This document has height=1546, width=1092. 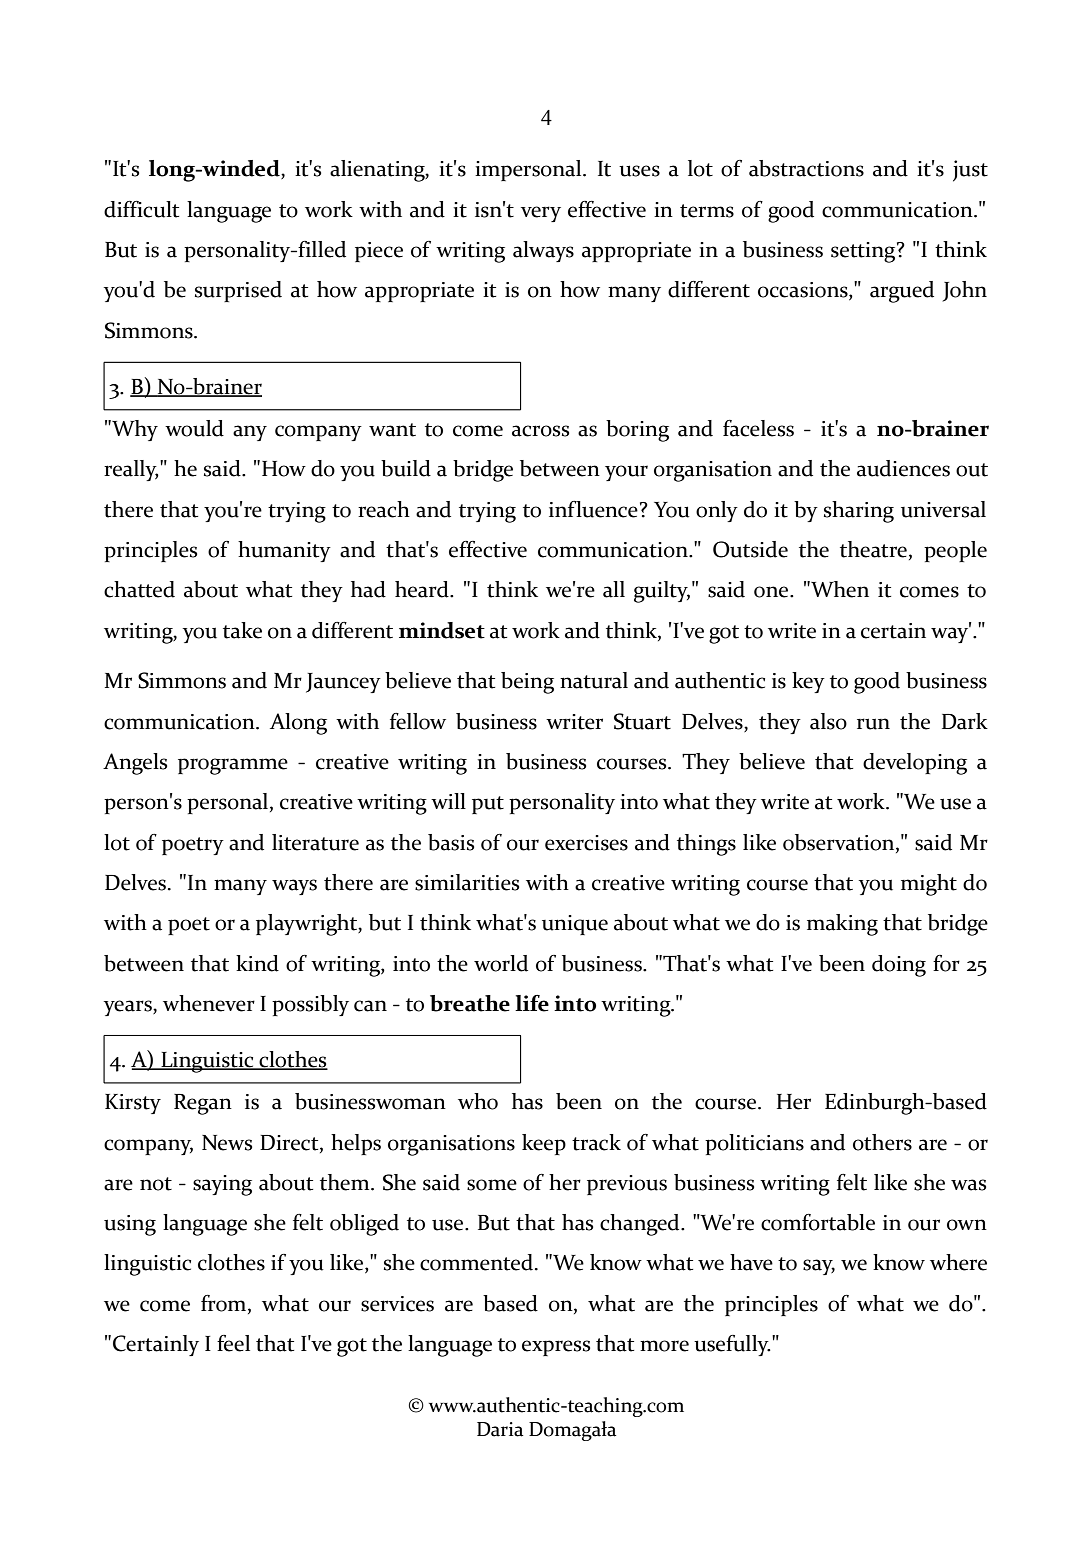 I want to click on influence, so click(x=593, y=509).
